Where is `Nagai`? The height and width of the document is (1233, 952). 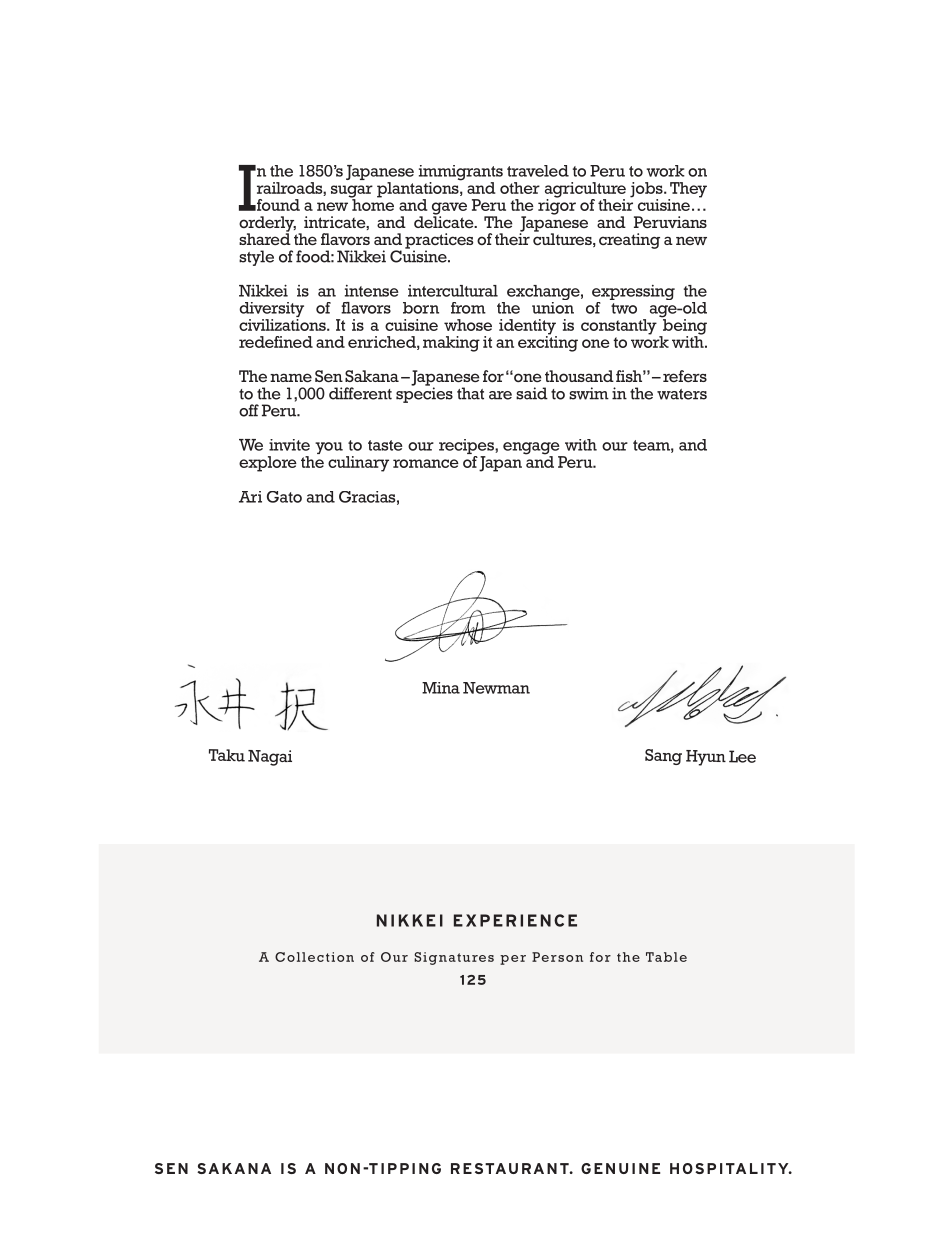
Nagai is located at coordinates (270, 758).
